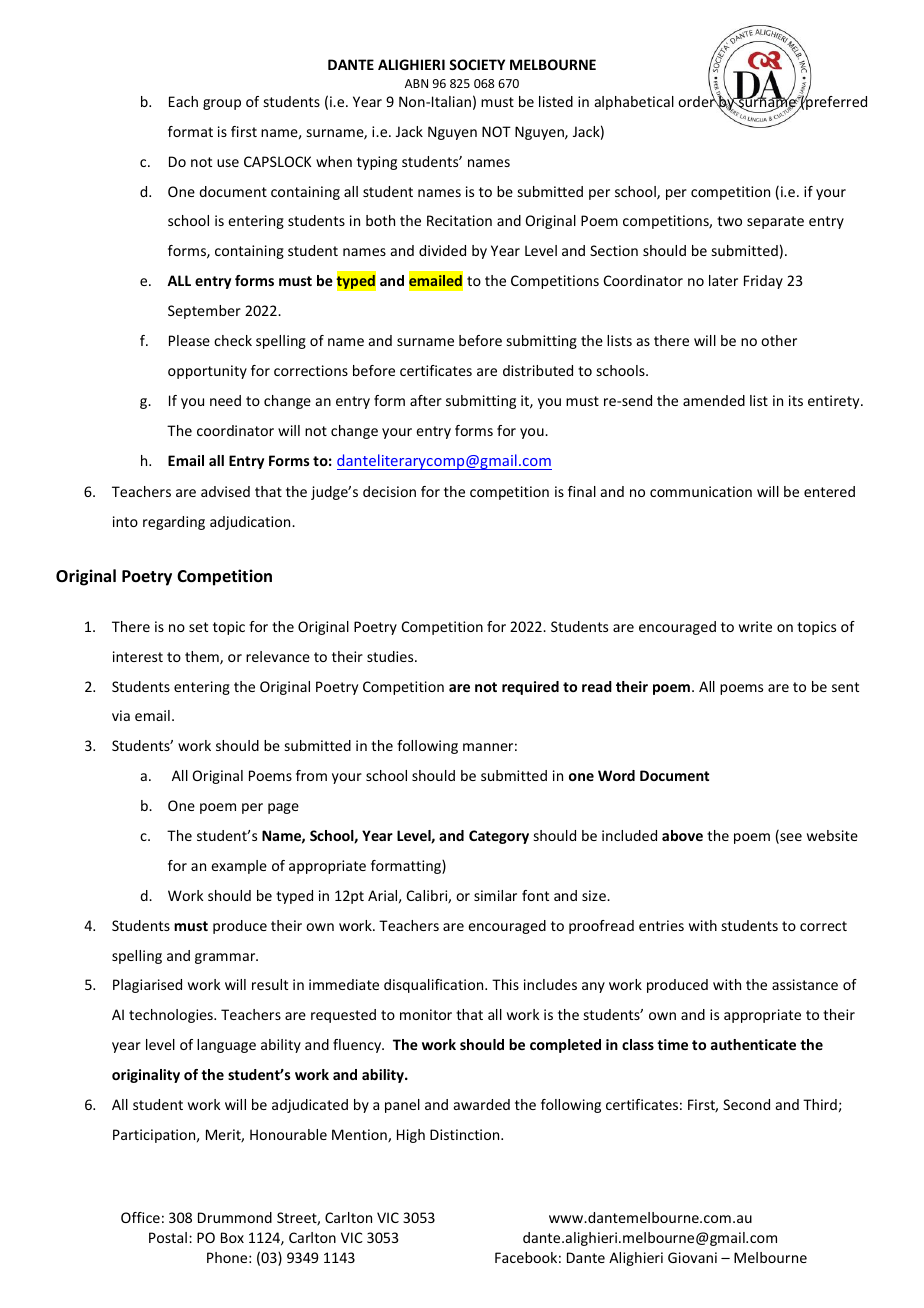  What do you see at coordinates (239, 867) in the page?
I see `example` at bounding box center [239, 867].
